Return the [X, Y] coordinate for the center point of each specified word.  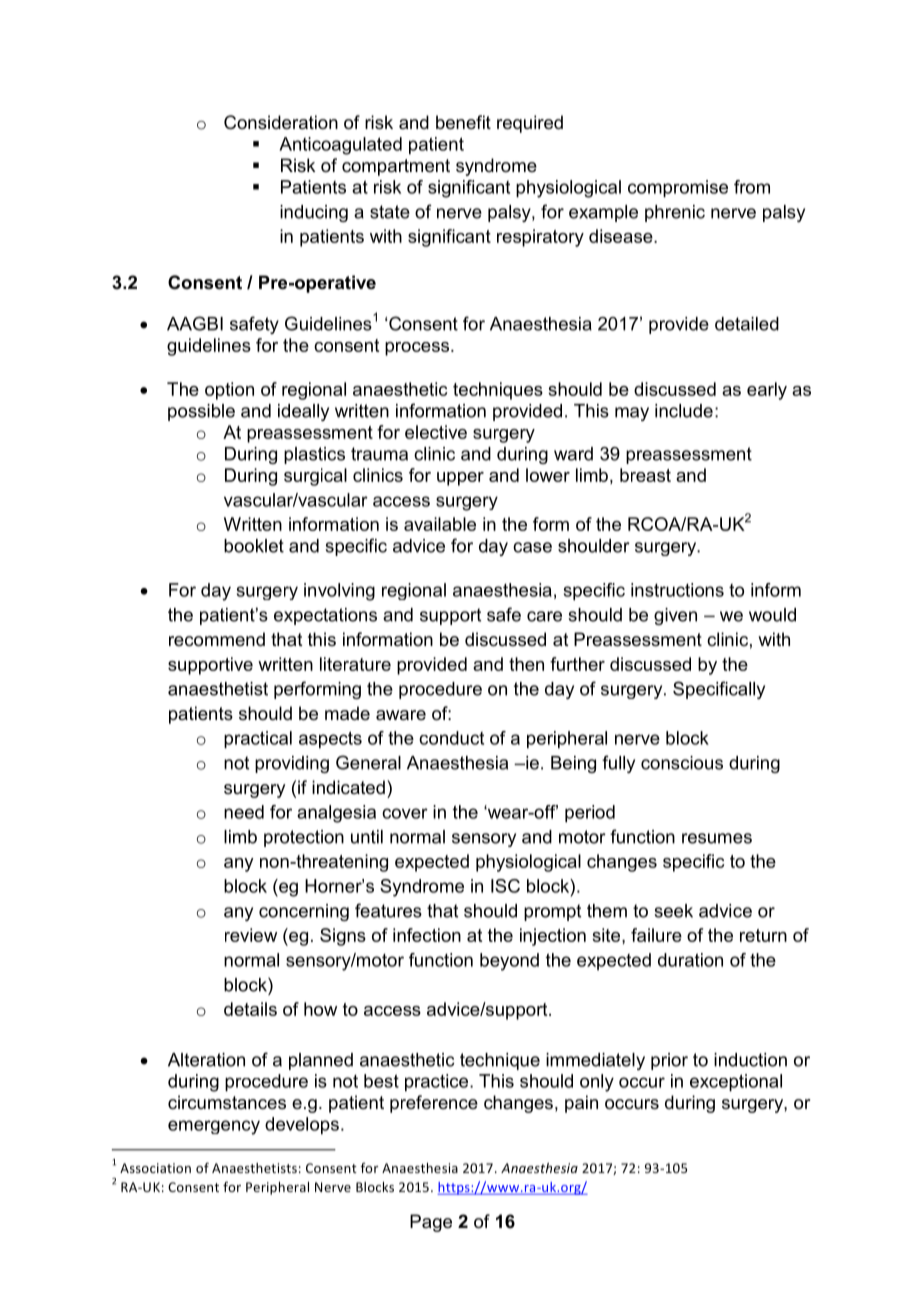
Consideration [281, 122]
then [526, 664]
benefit [463, 122]
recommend [217, 639]
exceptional [736, 1083]
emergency [214, 1127]
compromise [678, 189]
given [675, 616]
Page [431, 1223]
